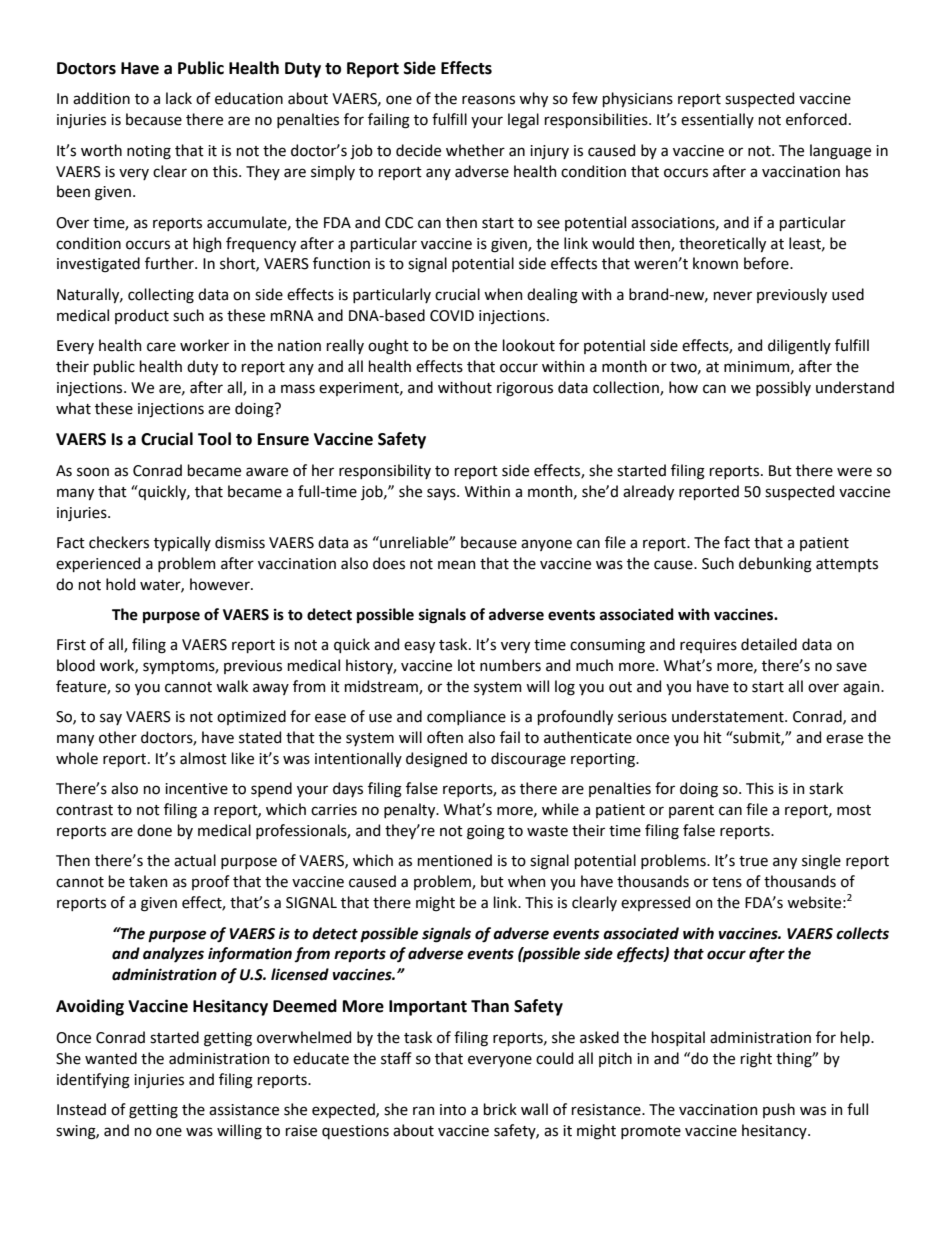 The width and height of the screenshot is (952, 1233). Describe the element at coordinates (436, 760) in the screenshot. I see `designed` at that location.
